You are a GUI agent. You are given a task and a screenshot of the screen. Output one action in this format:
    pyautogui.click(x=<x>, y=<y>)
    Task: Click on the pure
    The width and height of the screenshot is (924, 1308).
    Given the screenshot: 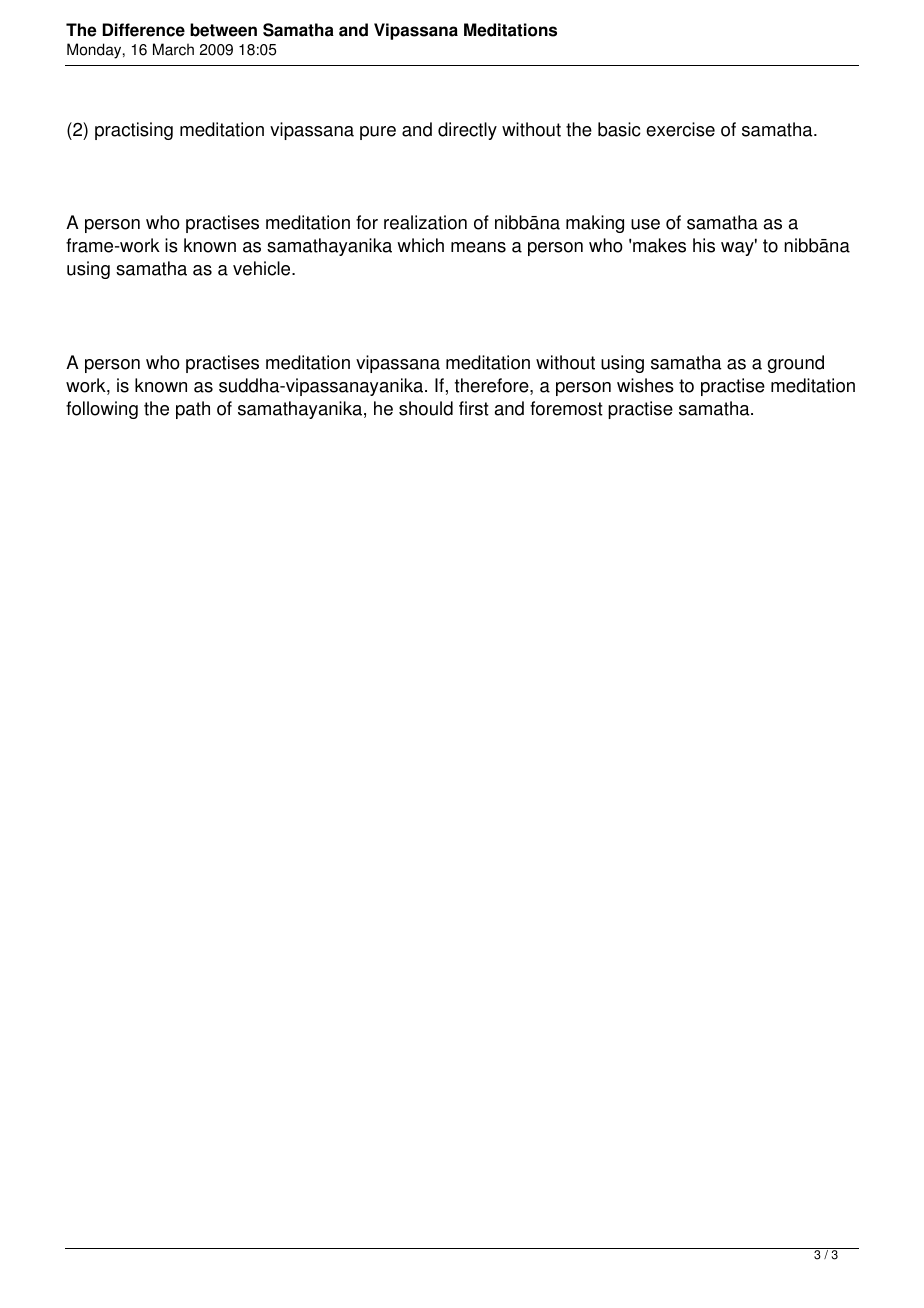 What is the action you would take?
    pyautogui.click(x=378, y=133)
